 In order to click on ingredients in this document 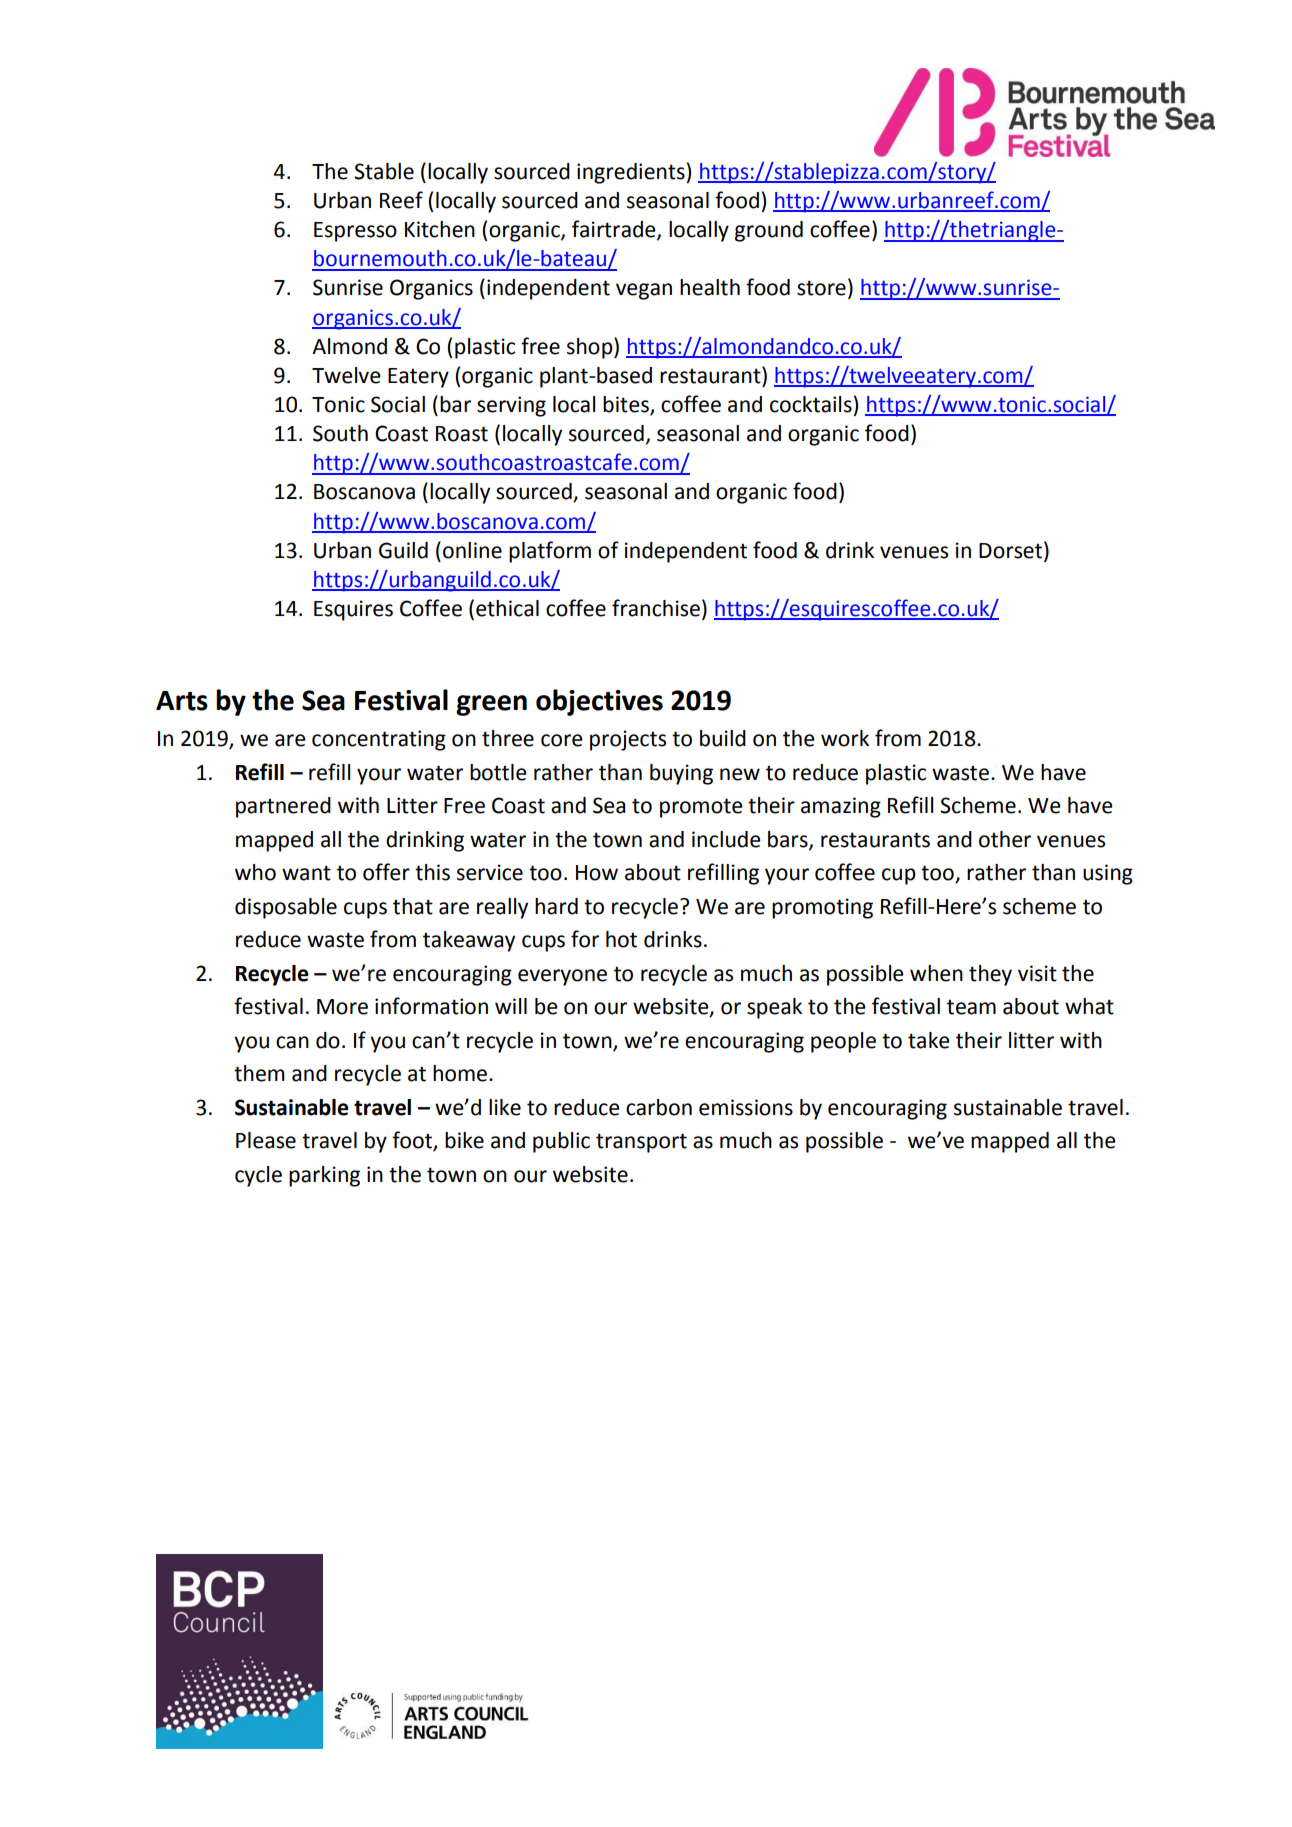, I will do `click(632, 173)`.
